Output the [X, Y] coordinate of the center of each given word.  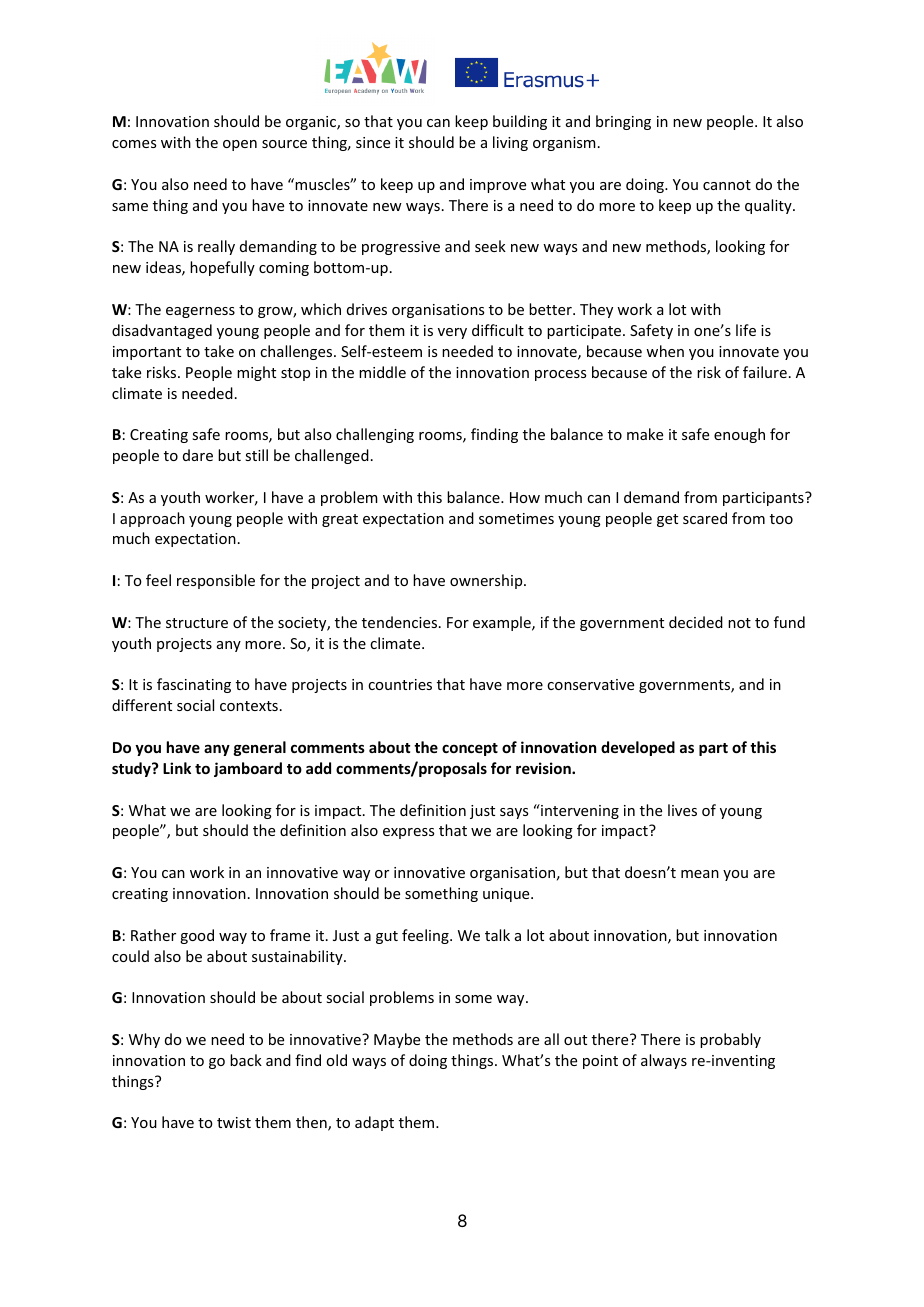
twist [234, 1122]
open [240, 145]
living [510, 143]
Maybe [397, 1040]
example [503, 623]
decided [696, 622]
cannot [727, 185]
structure [197, 623]
